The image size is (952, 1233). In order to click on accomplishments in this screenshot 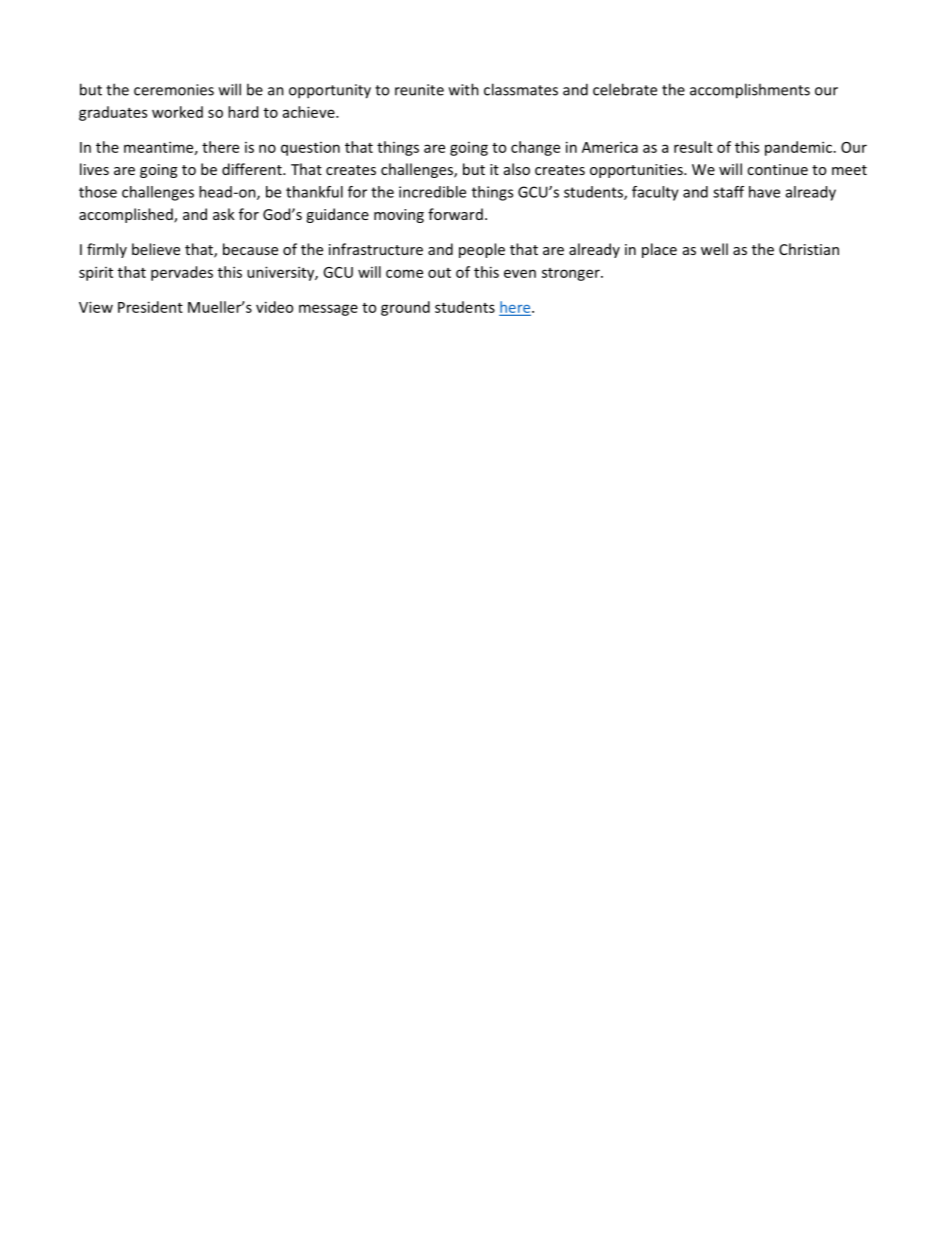, I will do `click(750, 91)`.
